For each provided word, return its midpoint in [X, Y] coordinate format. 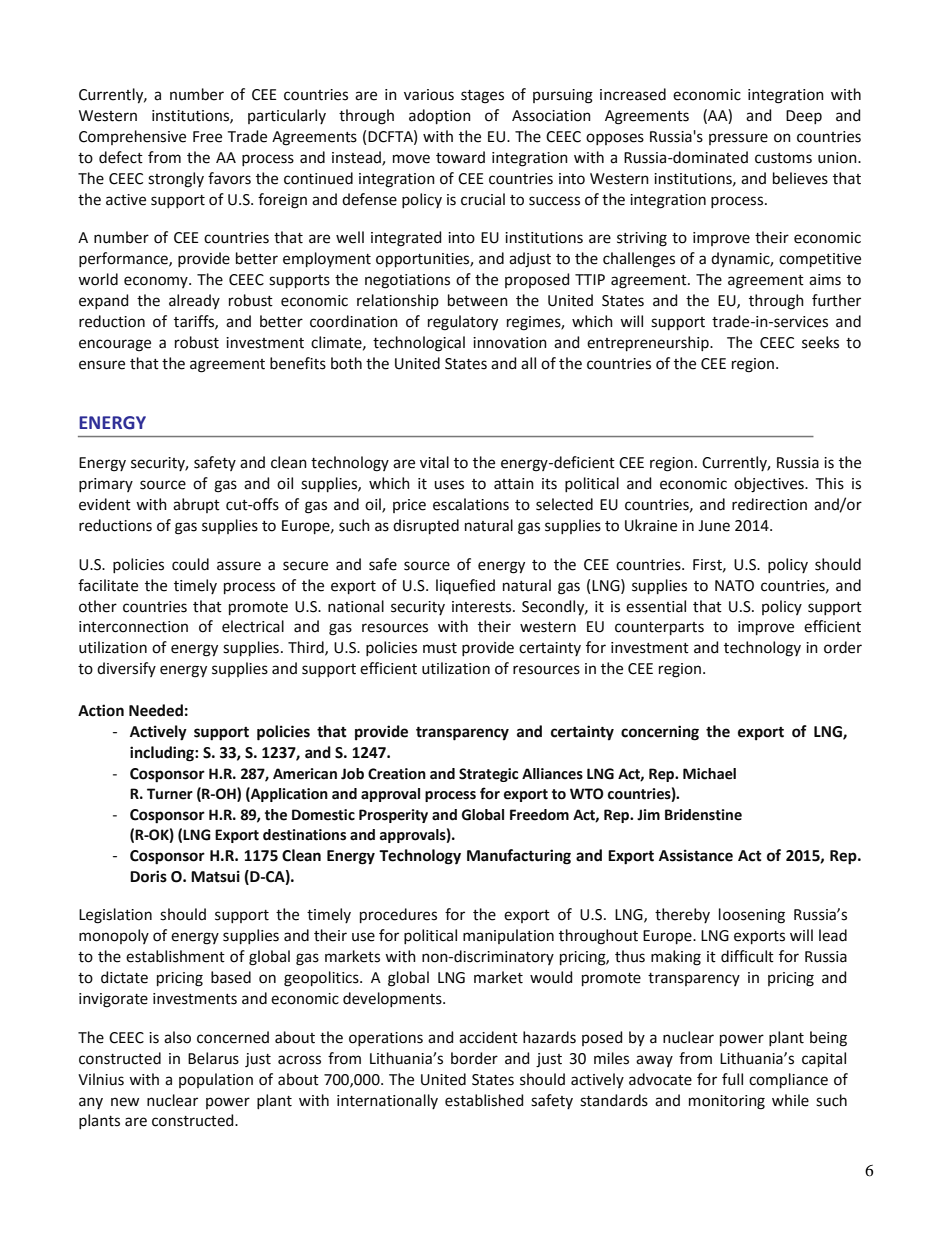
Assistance [696, 855]
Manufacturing [519, 857]
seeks [820, 342]
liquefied [465, 586]
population [216, 1080]
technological [419, 344]
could [190, 564]
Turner [170, 794]
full [732, 1079]
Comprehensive [132, 137]
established [484, 1100]
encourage [115, 345]
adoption [440, 116]
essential [656, 606]
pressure [738, 139]
